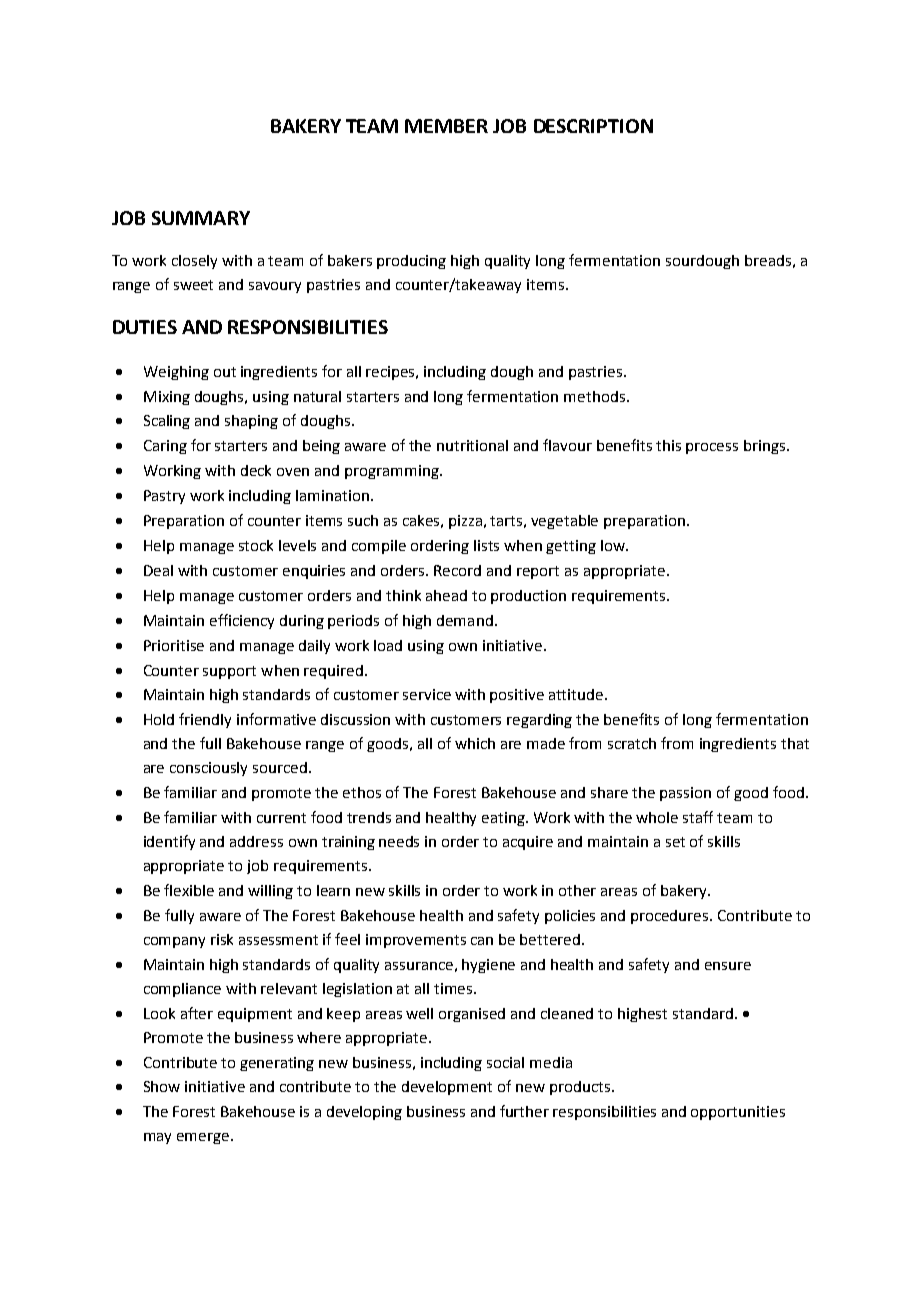 This document has width=924, height=1308. What do you see at coordinates (712, 448) in the document?
I see `process` at bounding box center [712, 448].
